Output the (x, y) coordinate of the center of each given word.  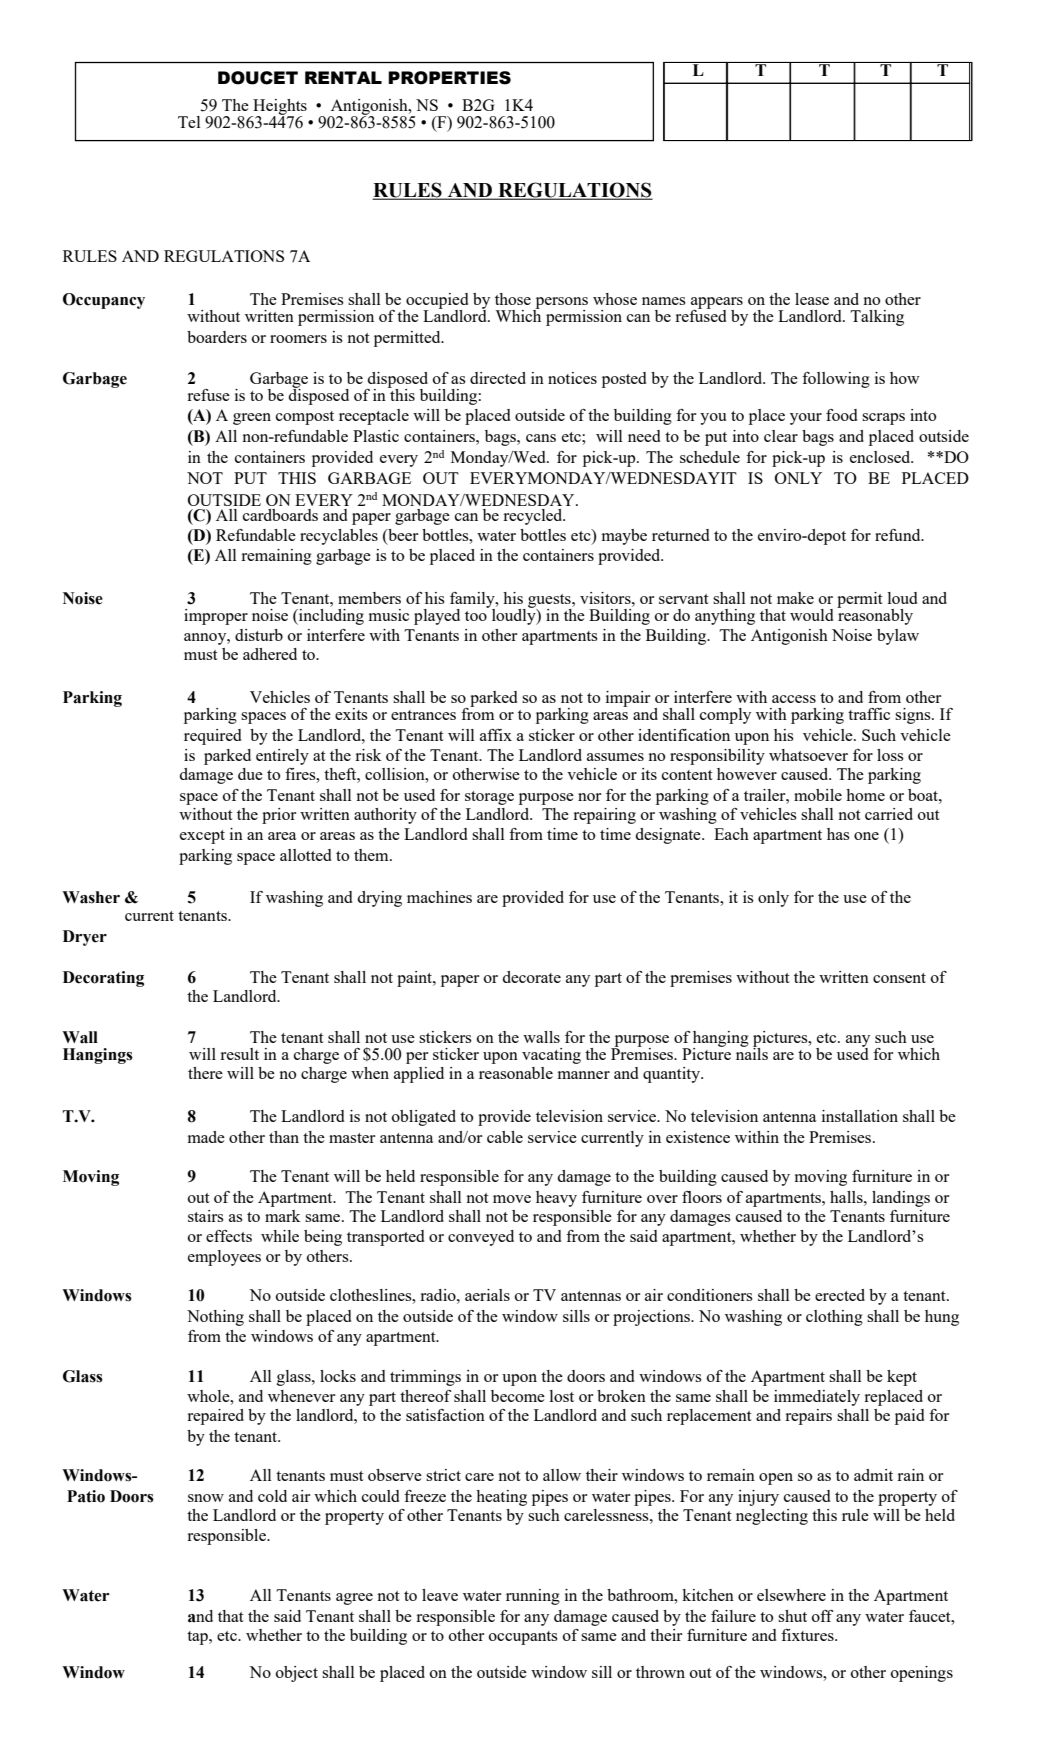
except (202, 837)
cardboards (280, 515)
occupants (523, 1638)
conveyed (481, 1238)
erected (840, 1295)
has (838, 834)
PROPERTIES (449, 78)
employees (224, 1258)
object (297, 1674)
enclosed (881, 457)
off (823, 1616)
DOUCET (258, 78)
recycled (534, 517)
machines (439, 897)
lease (812, 299)
